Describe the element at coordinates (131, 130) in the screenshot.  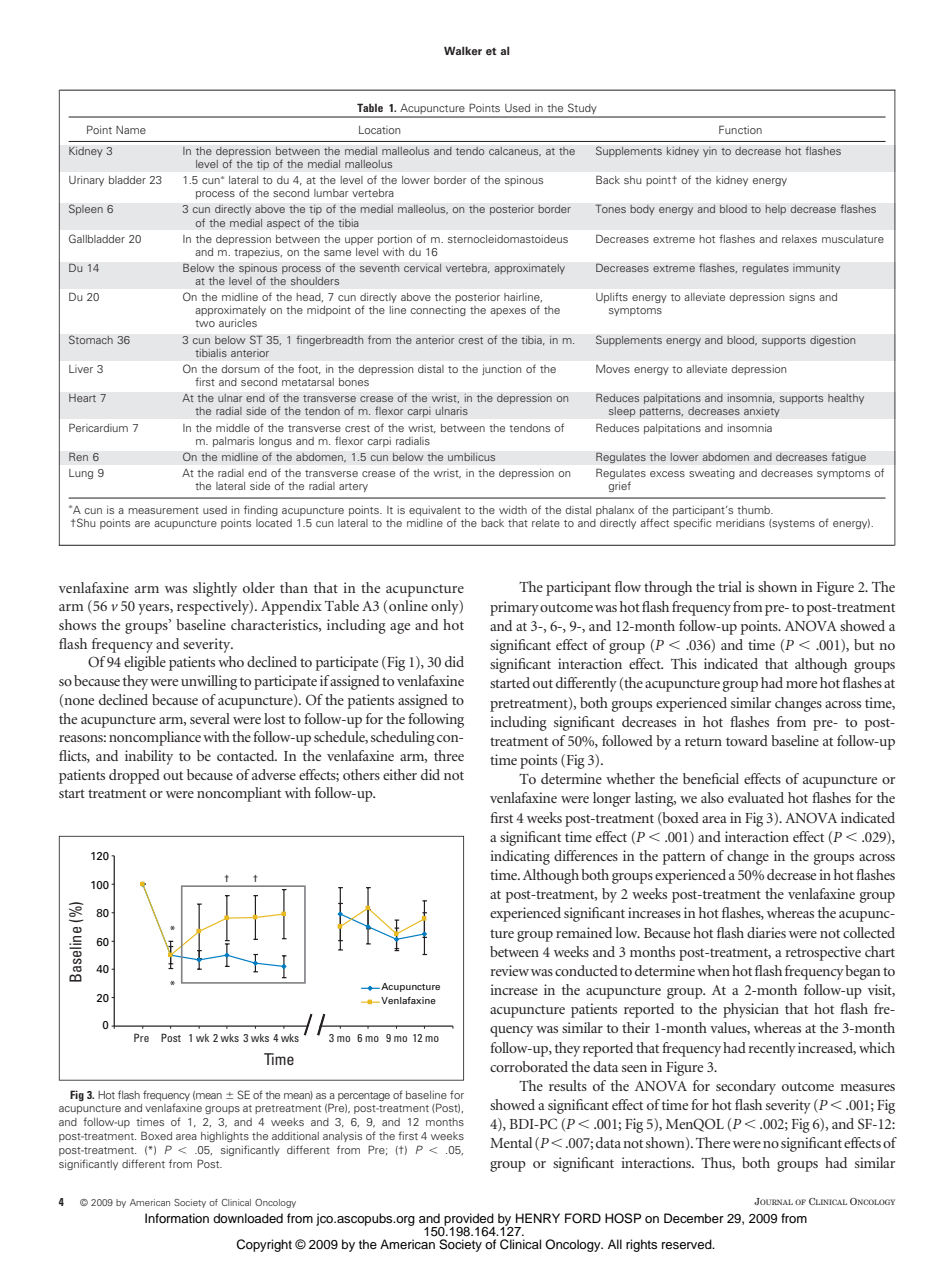
I see `Name` at that location.
